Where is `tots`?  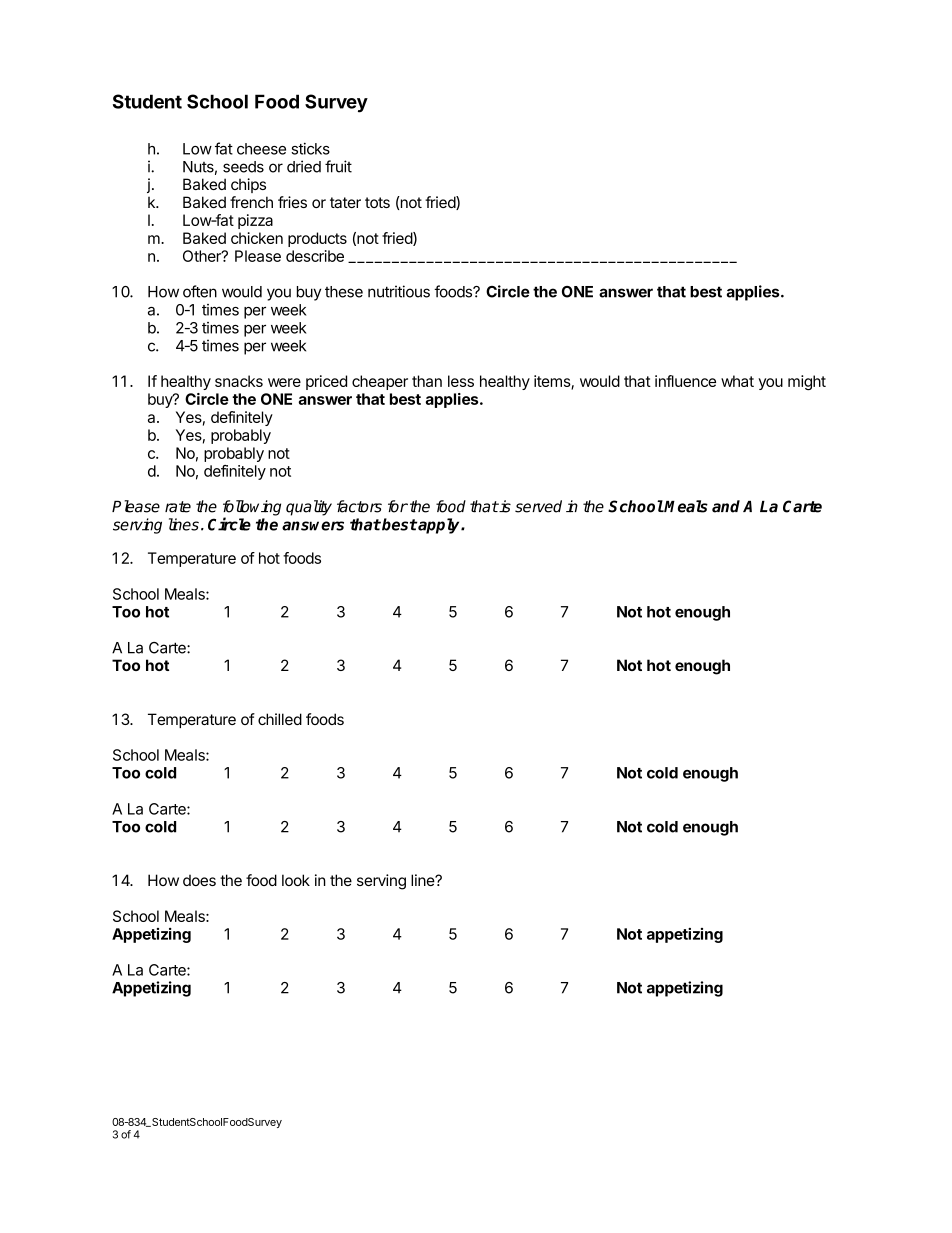 tots is located at coordinates (377, 202).
